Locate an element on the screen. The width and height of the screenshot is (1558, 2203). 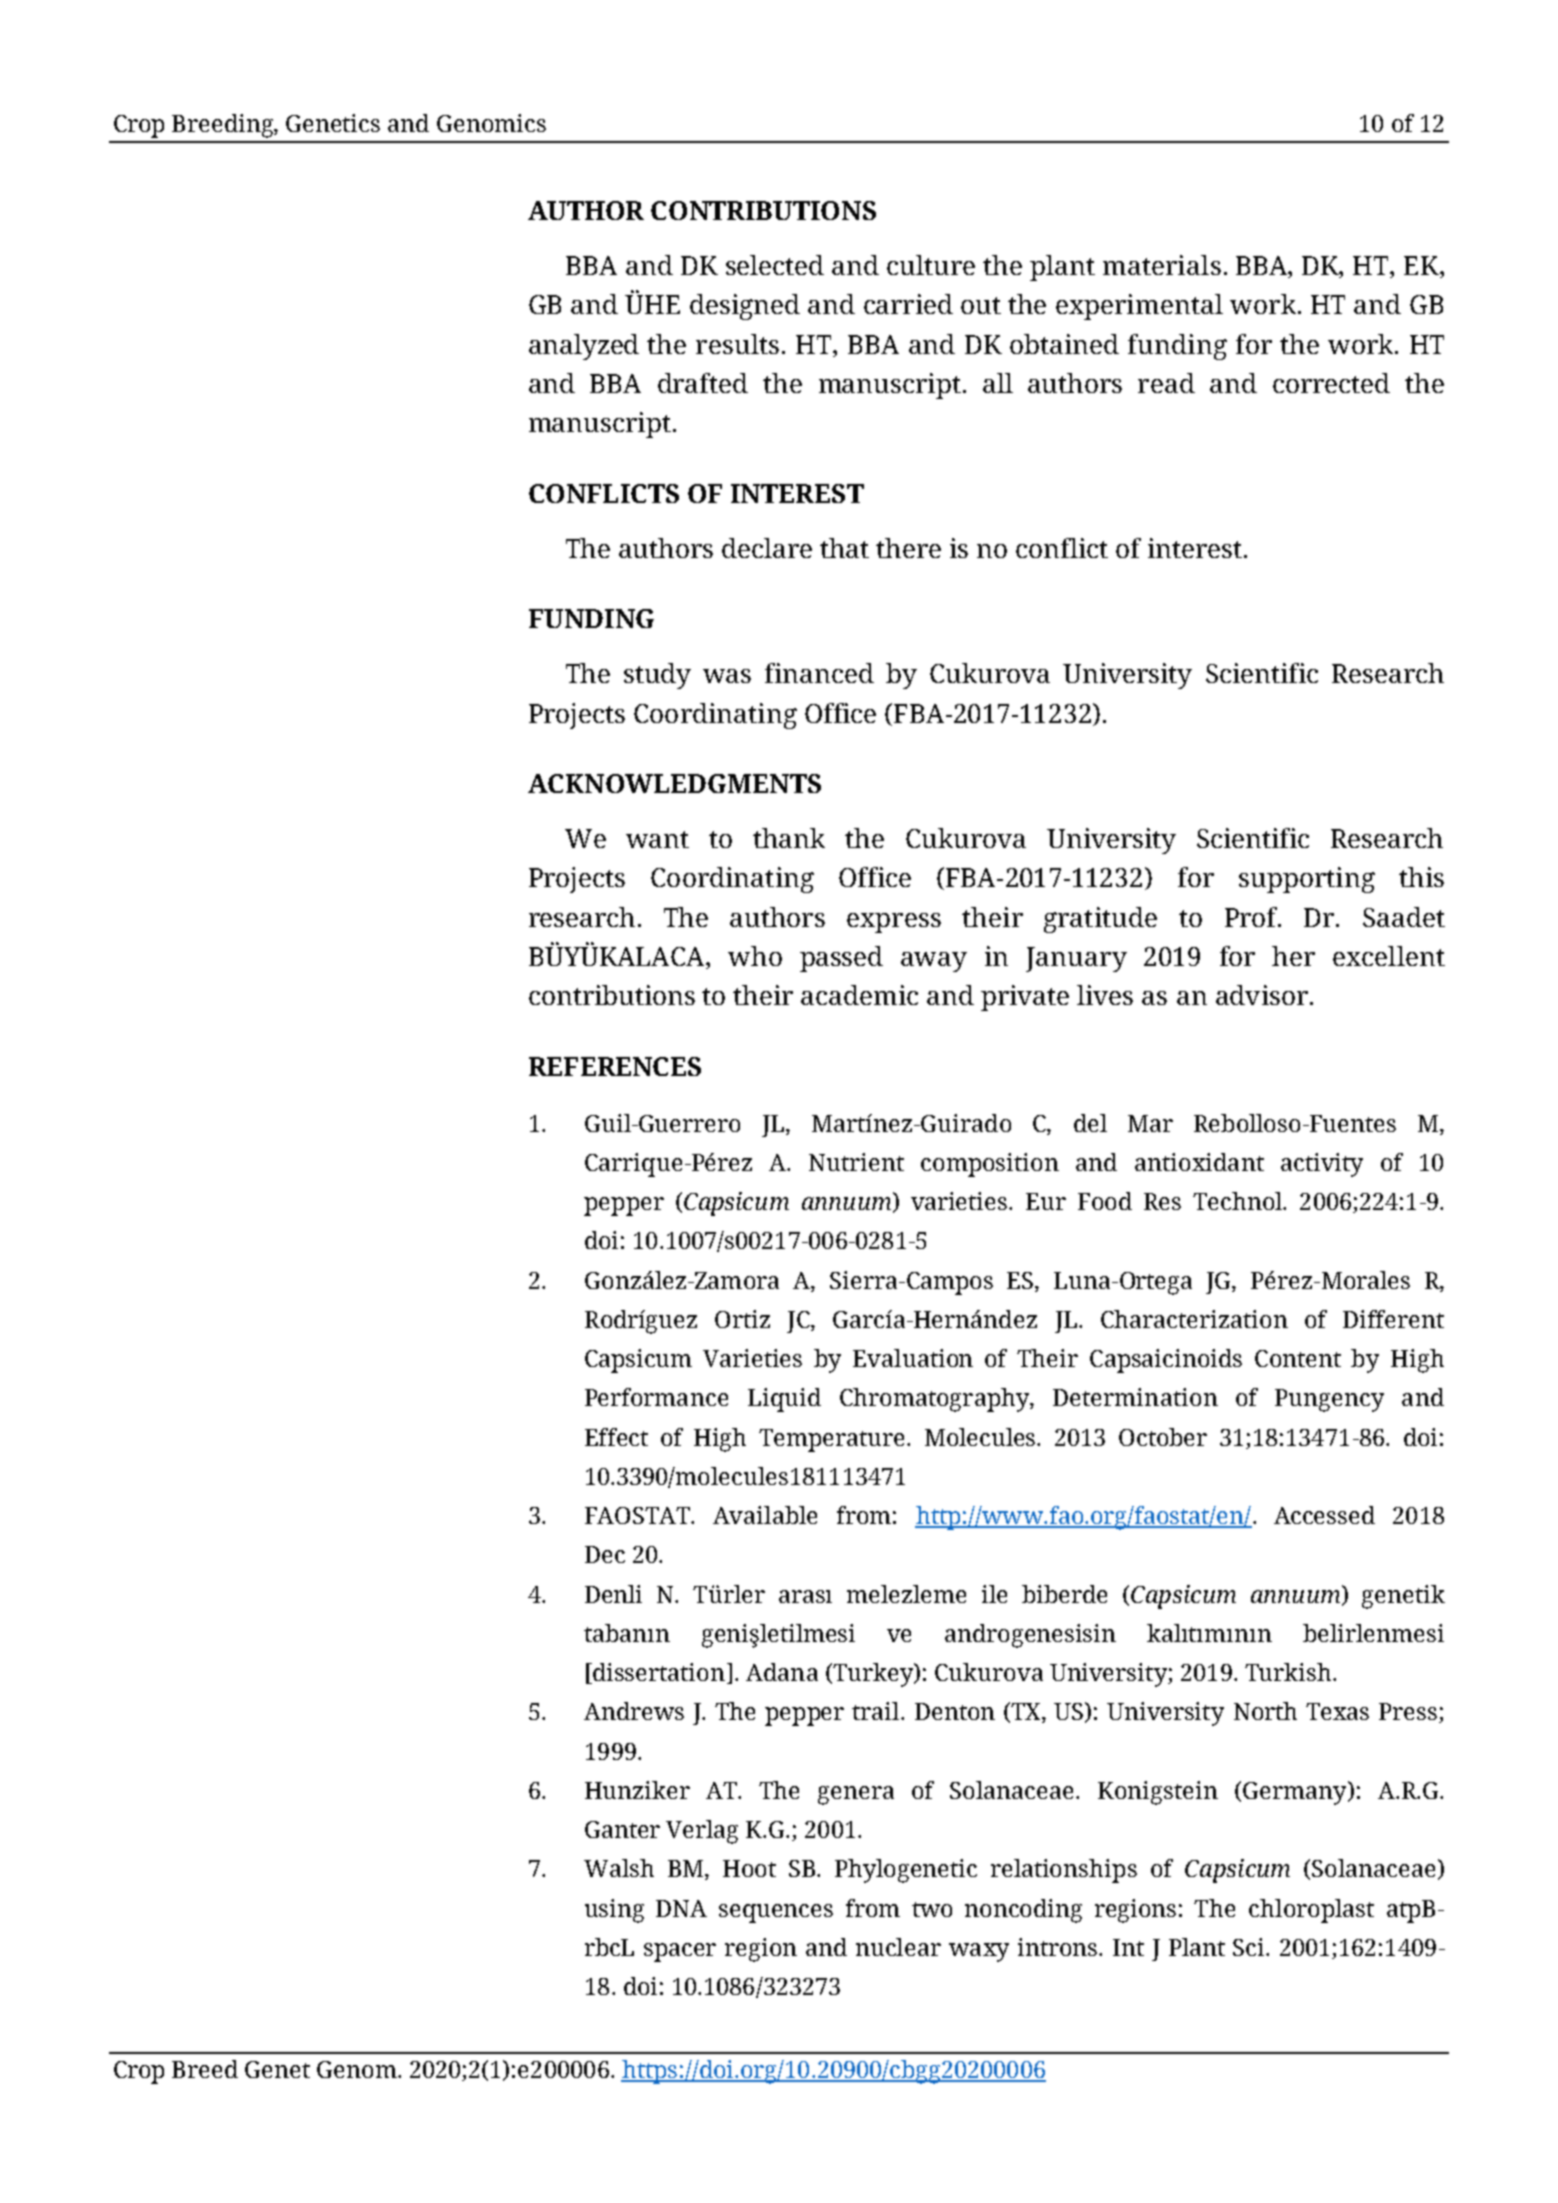
out is located at coordinates (981, 305).
